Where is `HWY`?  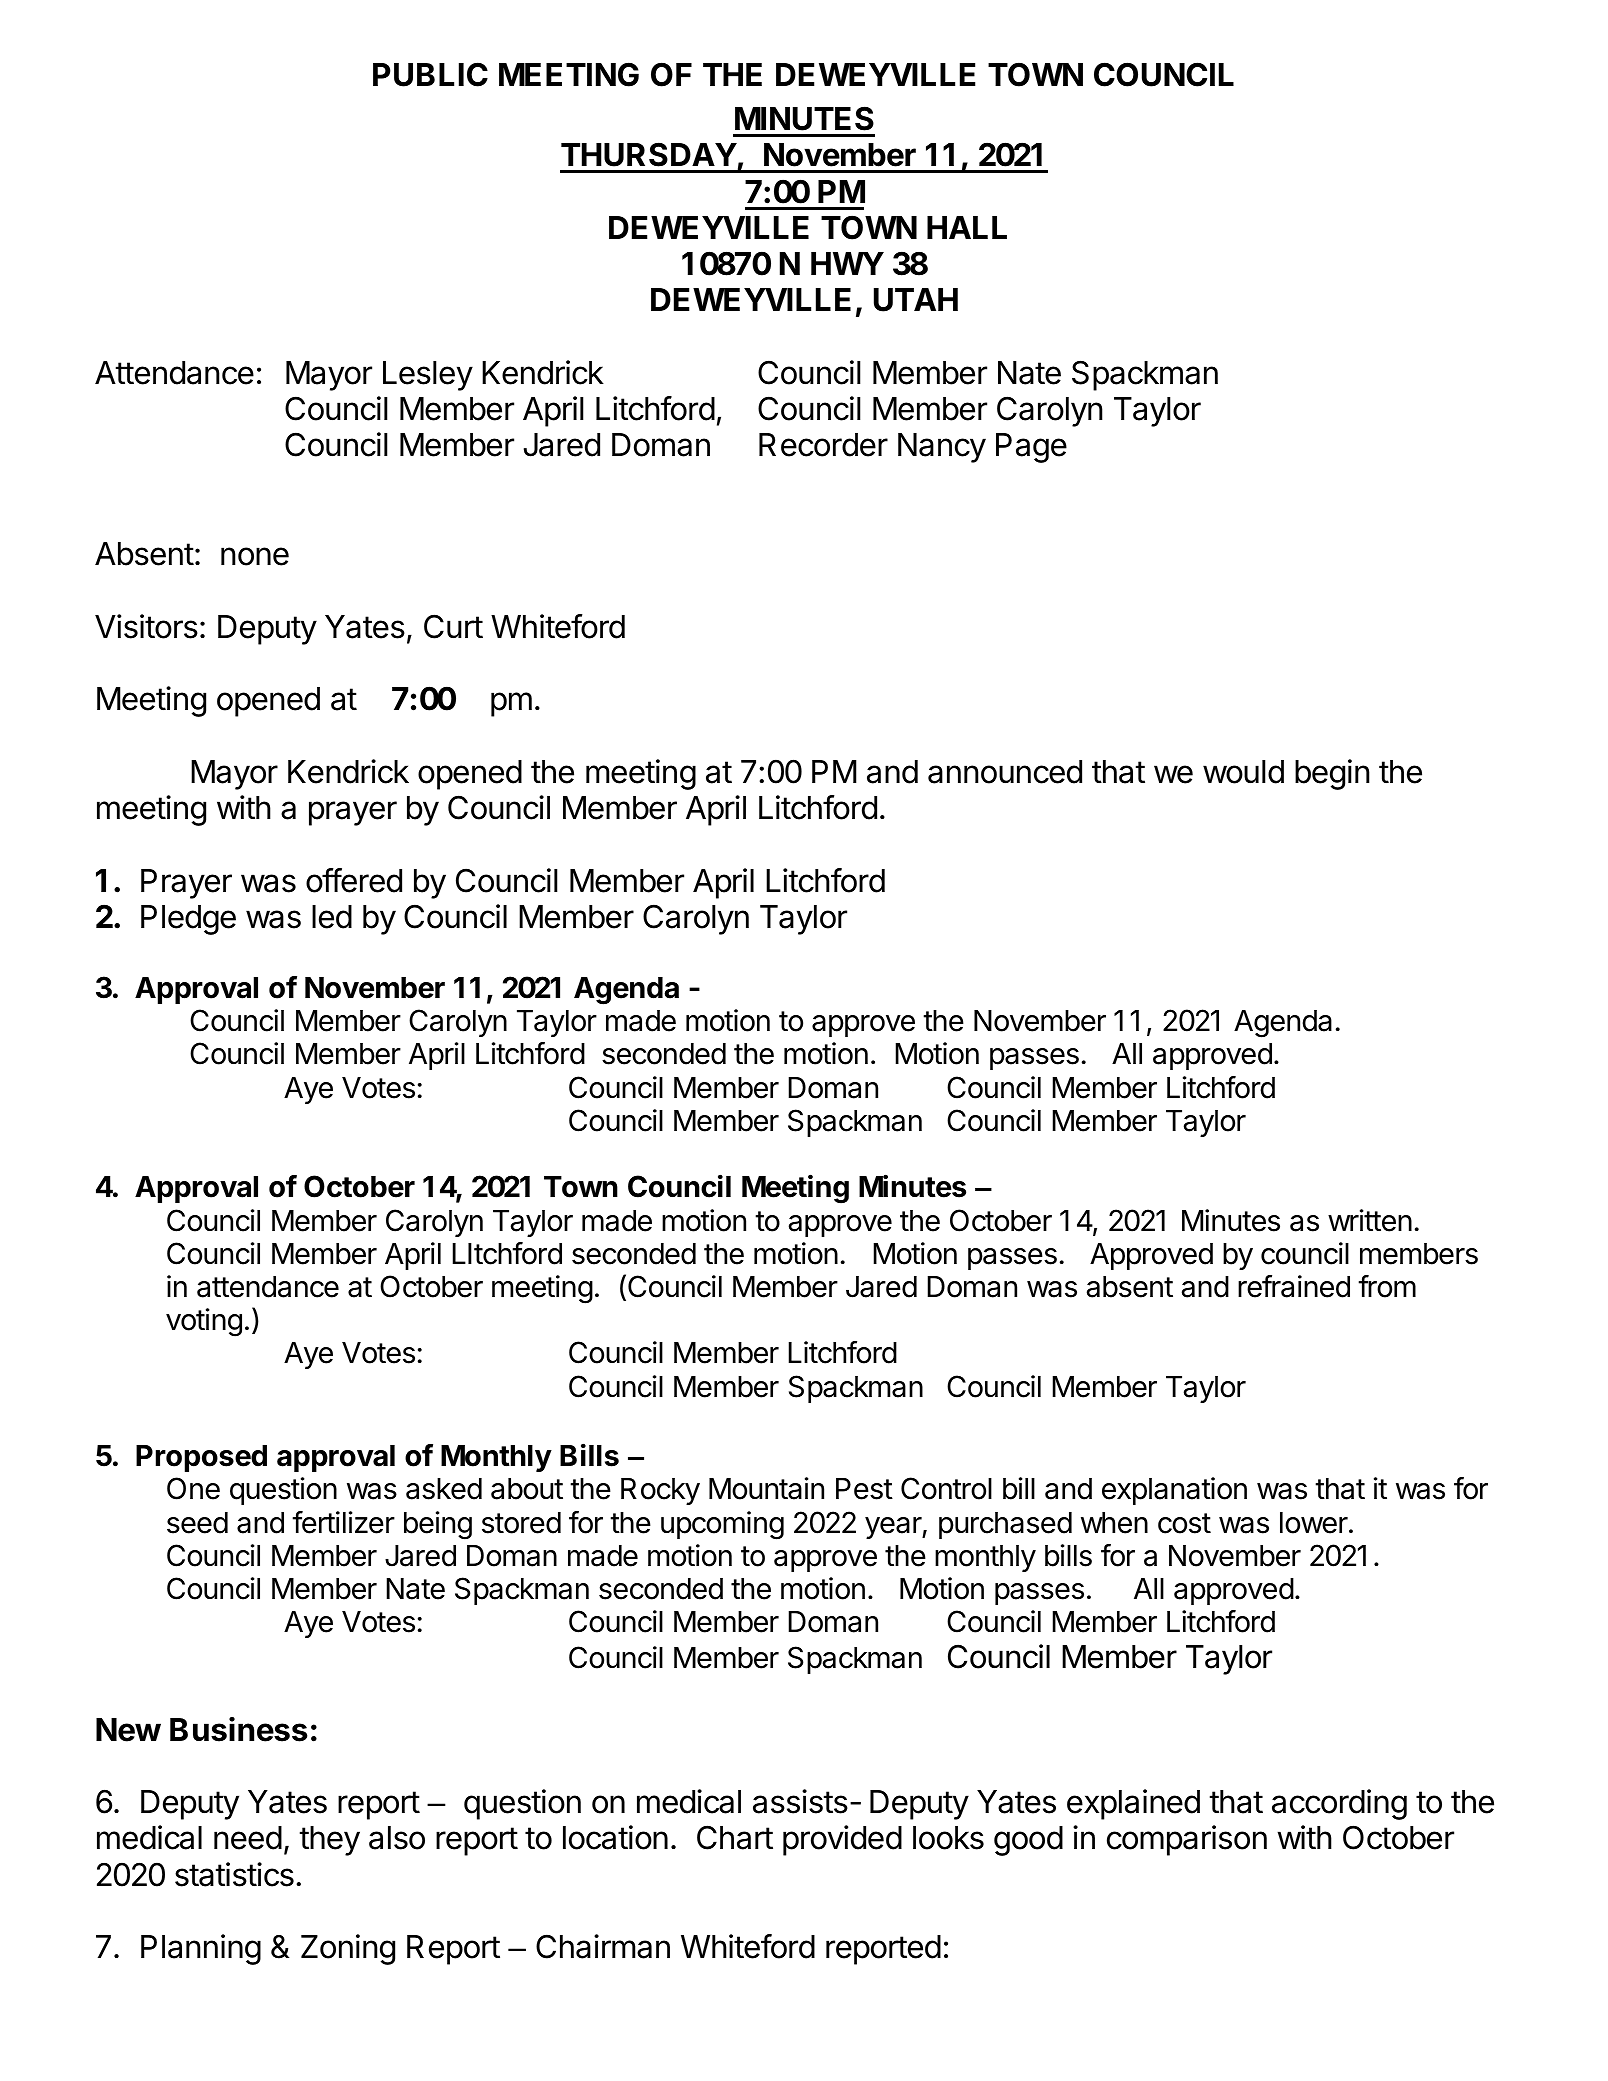 HWY is located at coordinates (847, 263).
